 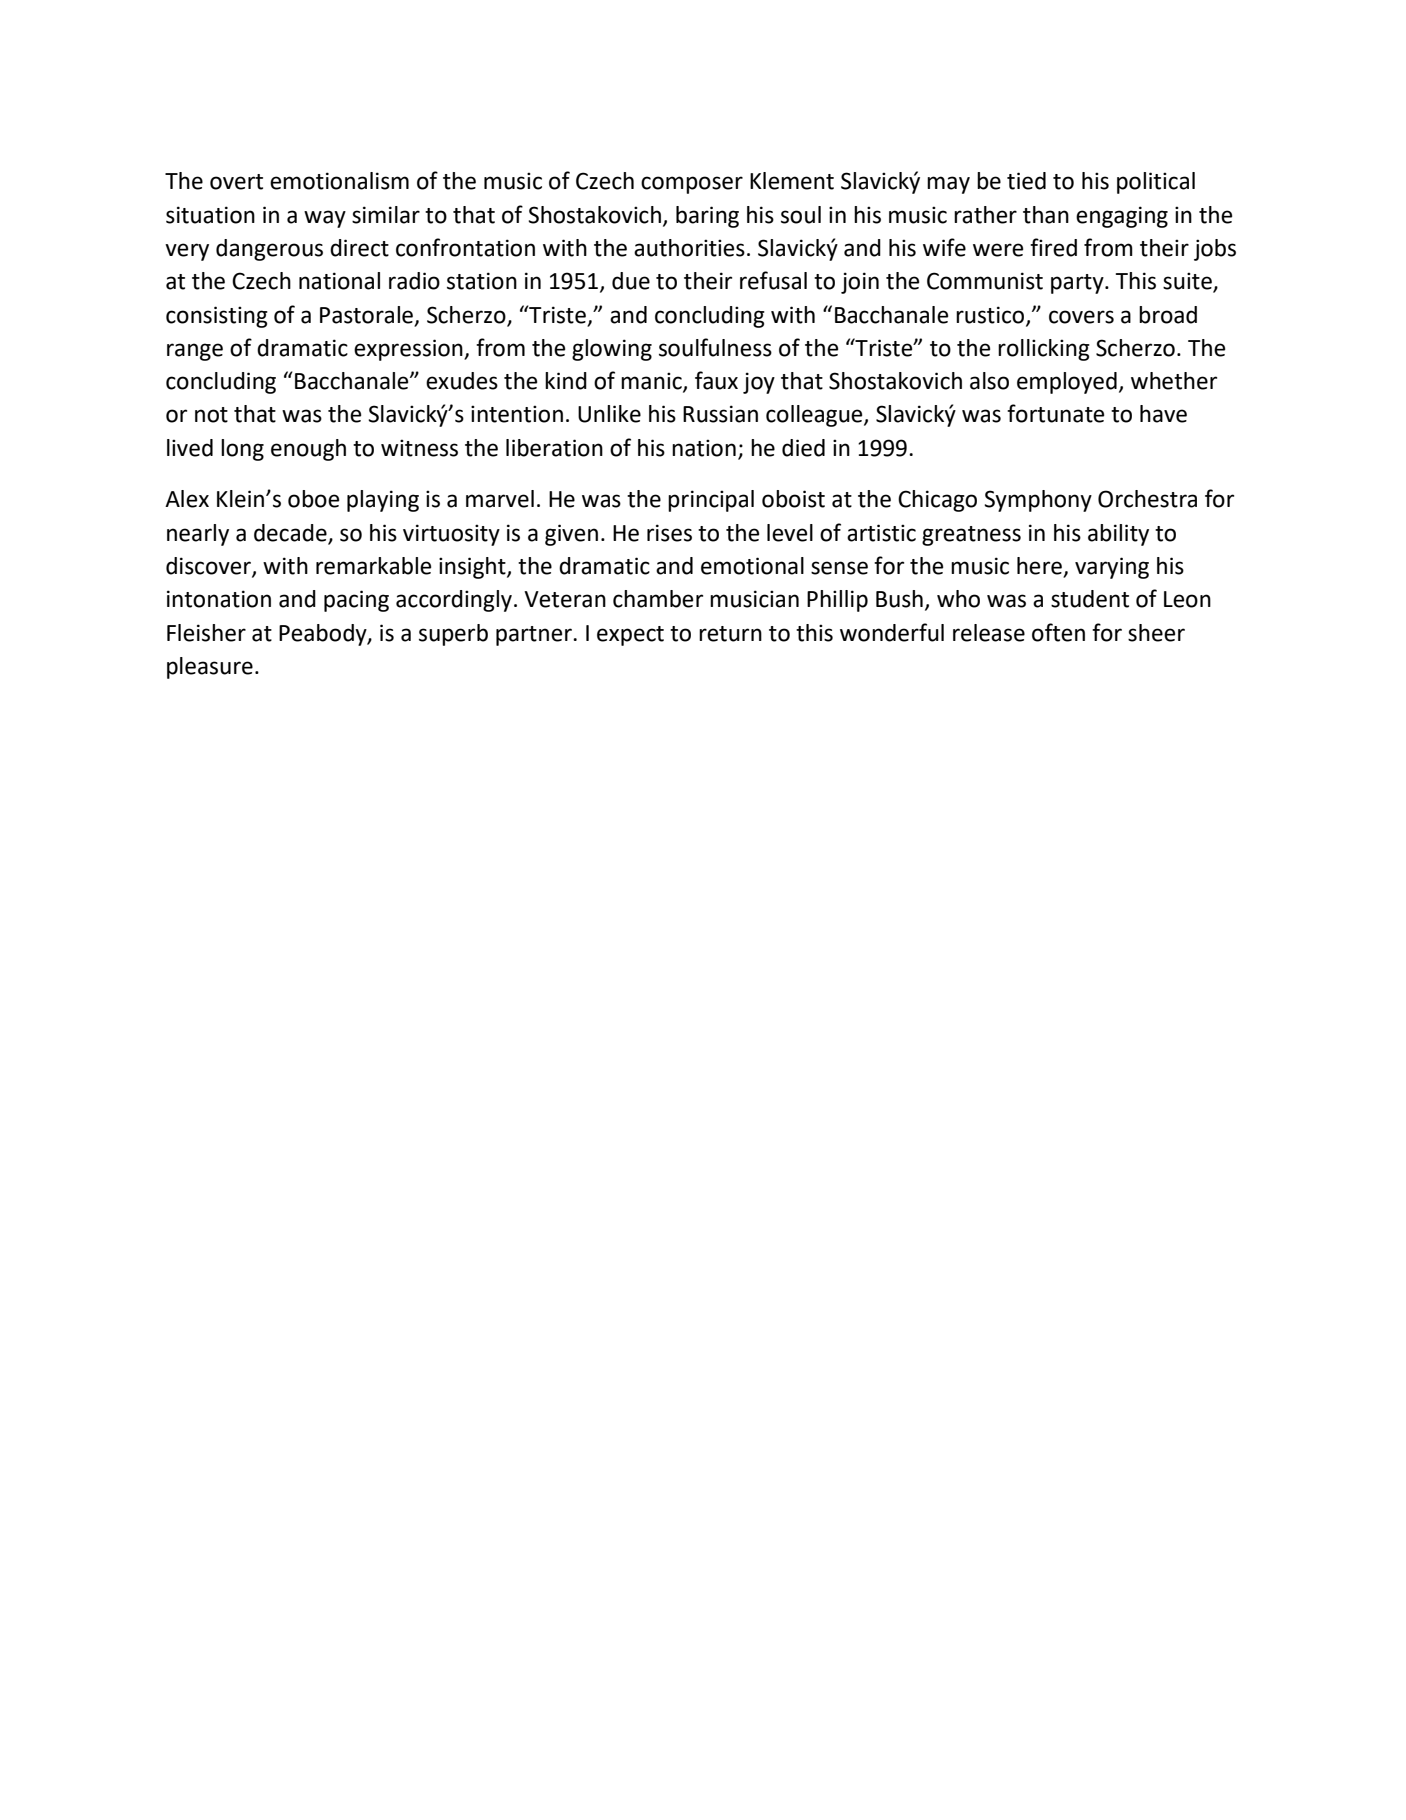 What do you see at coordinates (1055, 413) in the image?
I see `fortunate` at bounding box center [1055, 413].
